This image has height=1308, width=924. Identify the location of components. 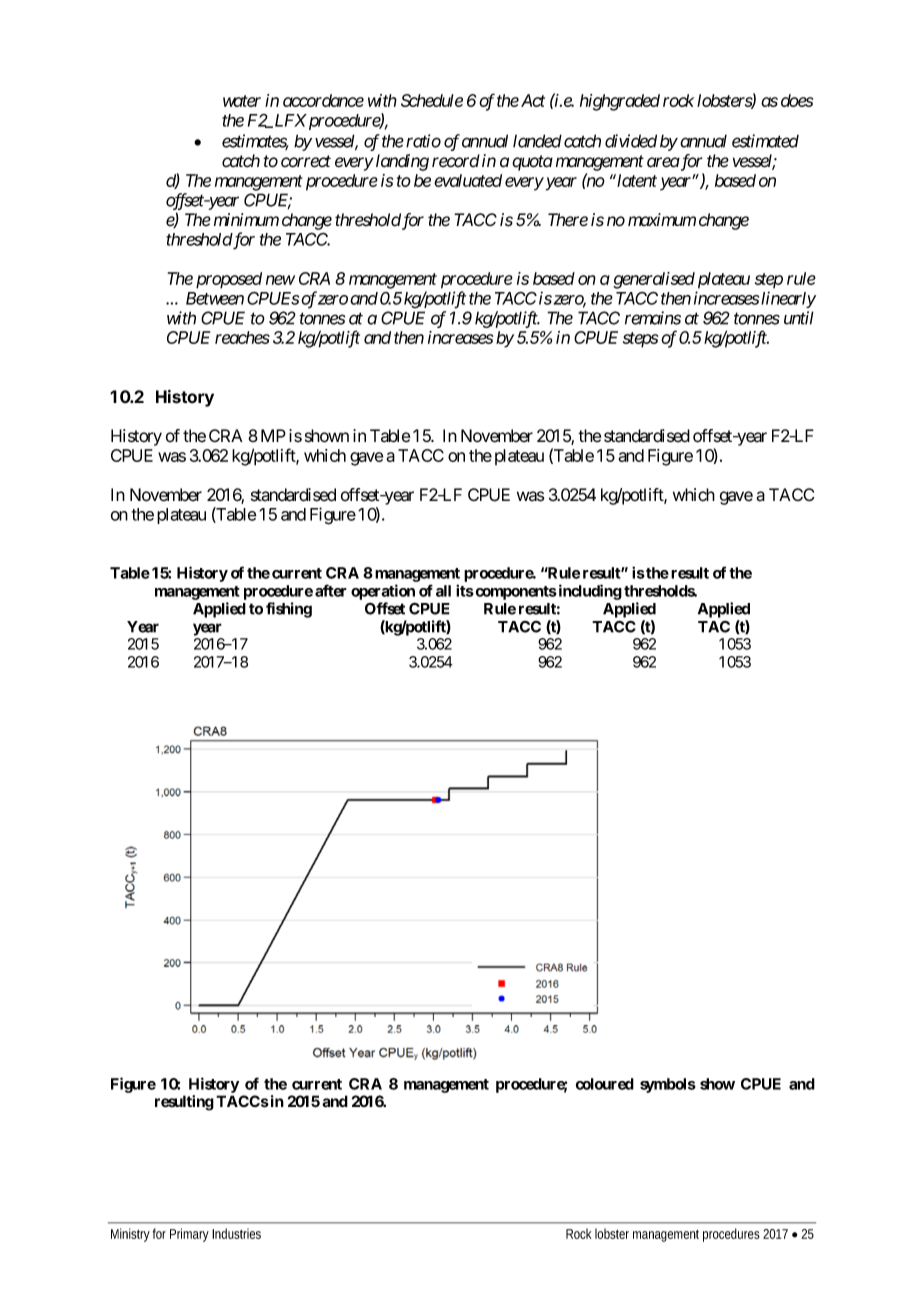
(515, 593).
